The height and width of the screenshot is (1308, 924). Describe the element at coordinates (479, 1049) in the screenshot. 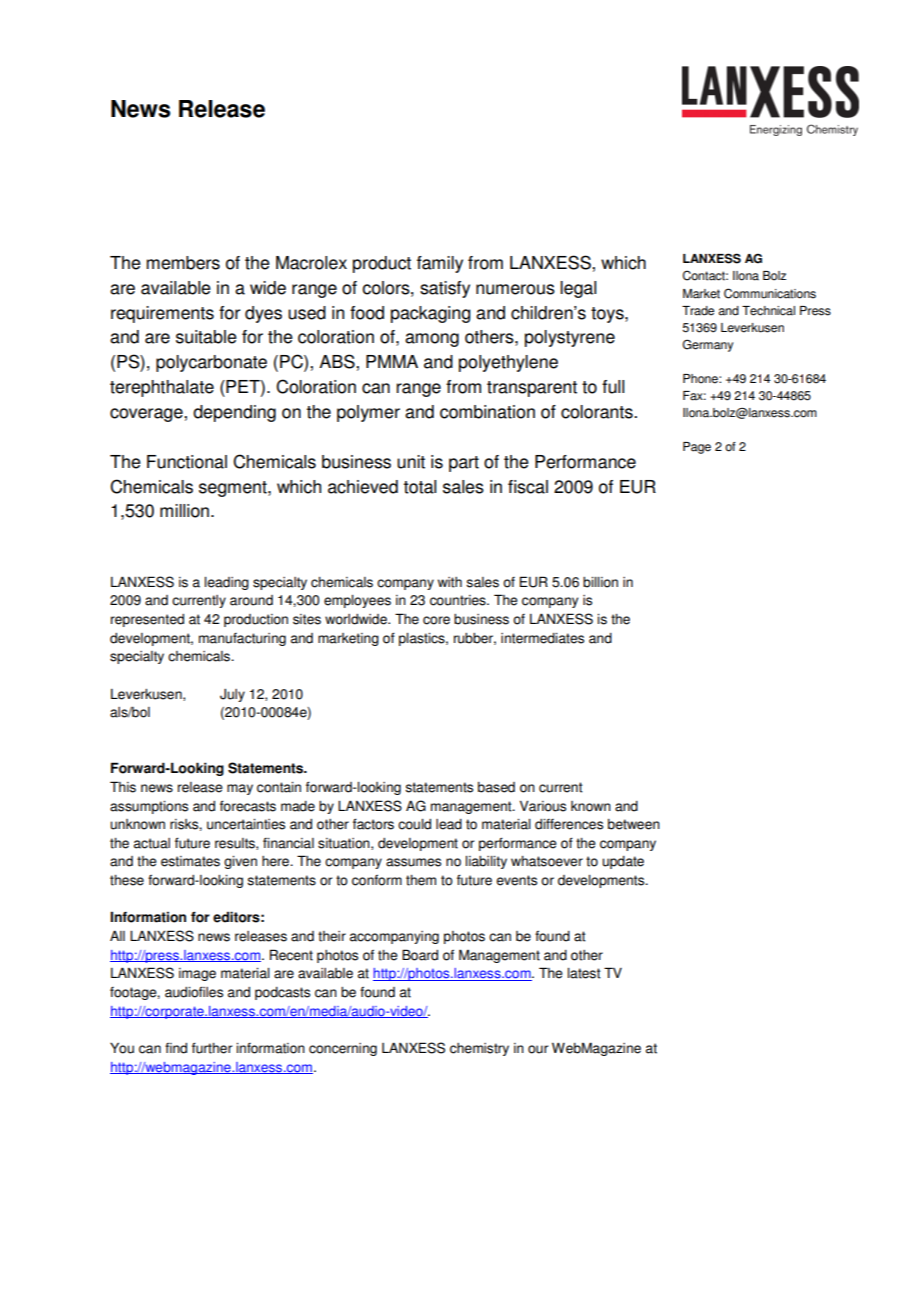

I see `chemistry` at that location.
